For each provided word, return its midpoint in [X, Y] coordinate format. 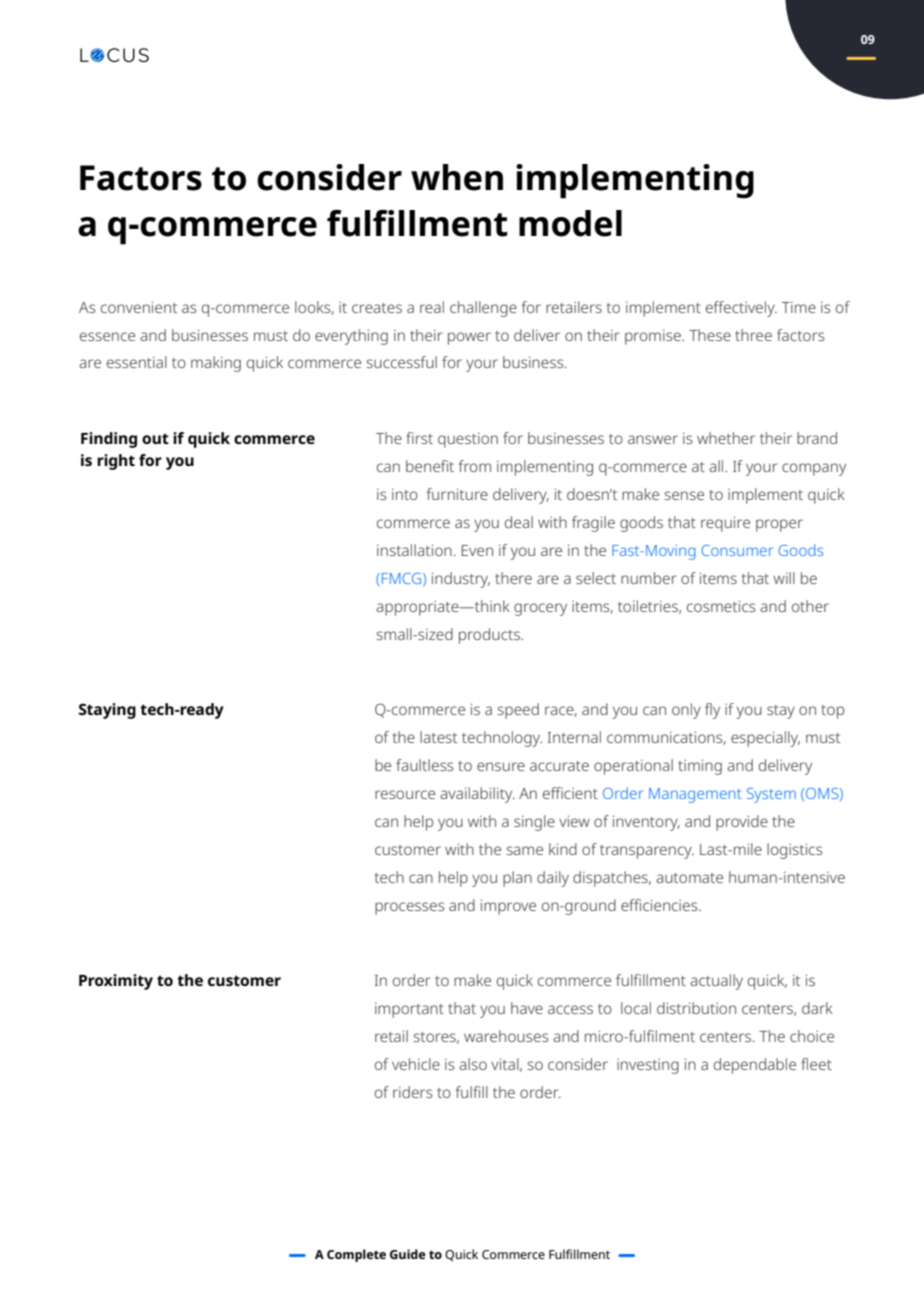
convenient [139, 307]
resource [405, 794]
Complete [356, 1255]
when [457, 177]
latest [438, 737]
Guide [408, 1254]
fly [712, 711]
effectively [741, 309]
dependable [755, 1066]
